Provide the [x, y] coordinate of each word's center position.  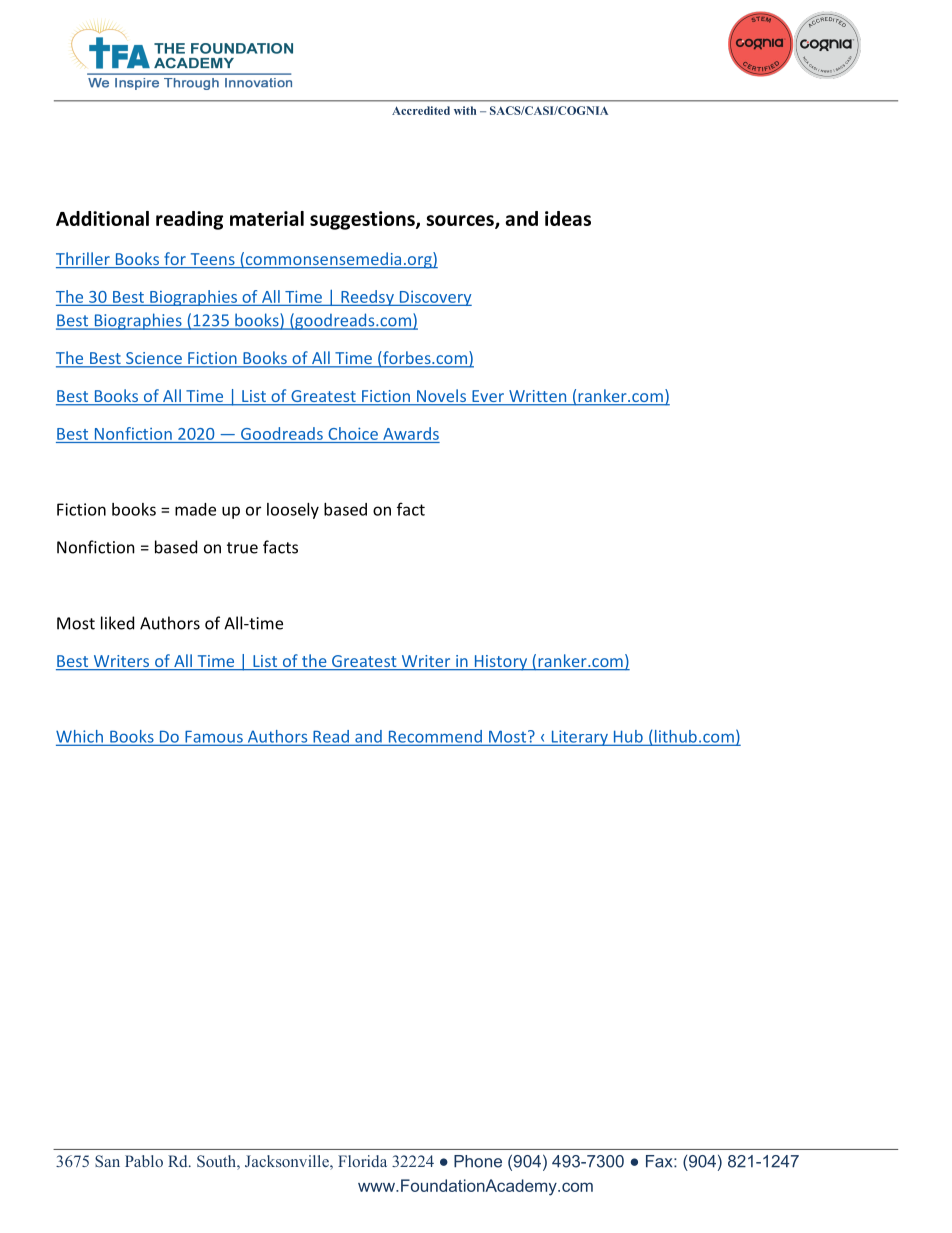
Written [538, 397]
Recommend [435, 737]
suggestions [363, 220]
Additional [102, 218]
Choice [353, 433]
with [465, 110]
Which [80, 737]
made [195, 509]
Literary [579, 738]
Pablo [144, 1161]
